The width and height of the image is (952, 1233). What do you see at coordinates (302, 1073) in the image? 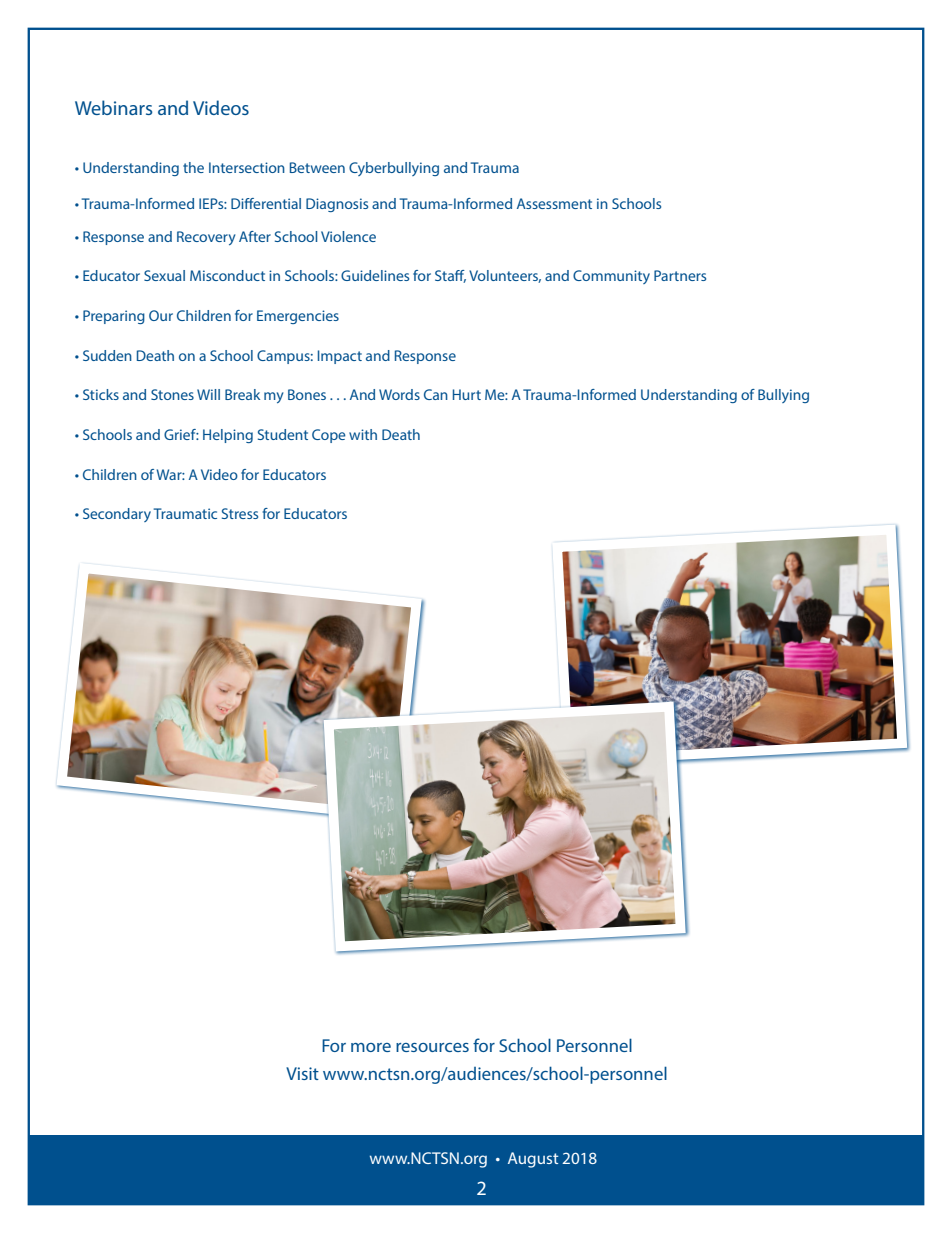
I see `Visit` at bounding box center [302, 1073].
